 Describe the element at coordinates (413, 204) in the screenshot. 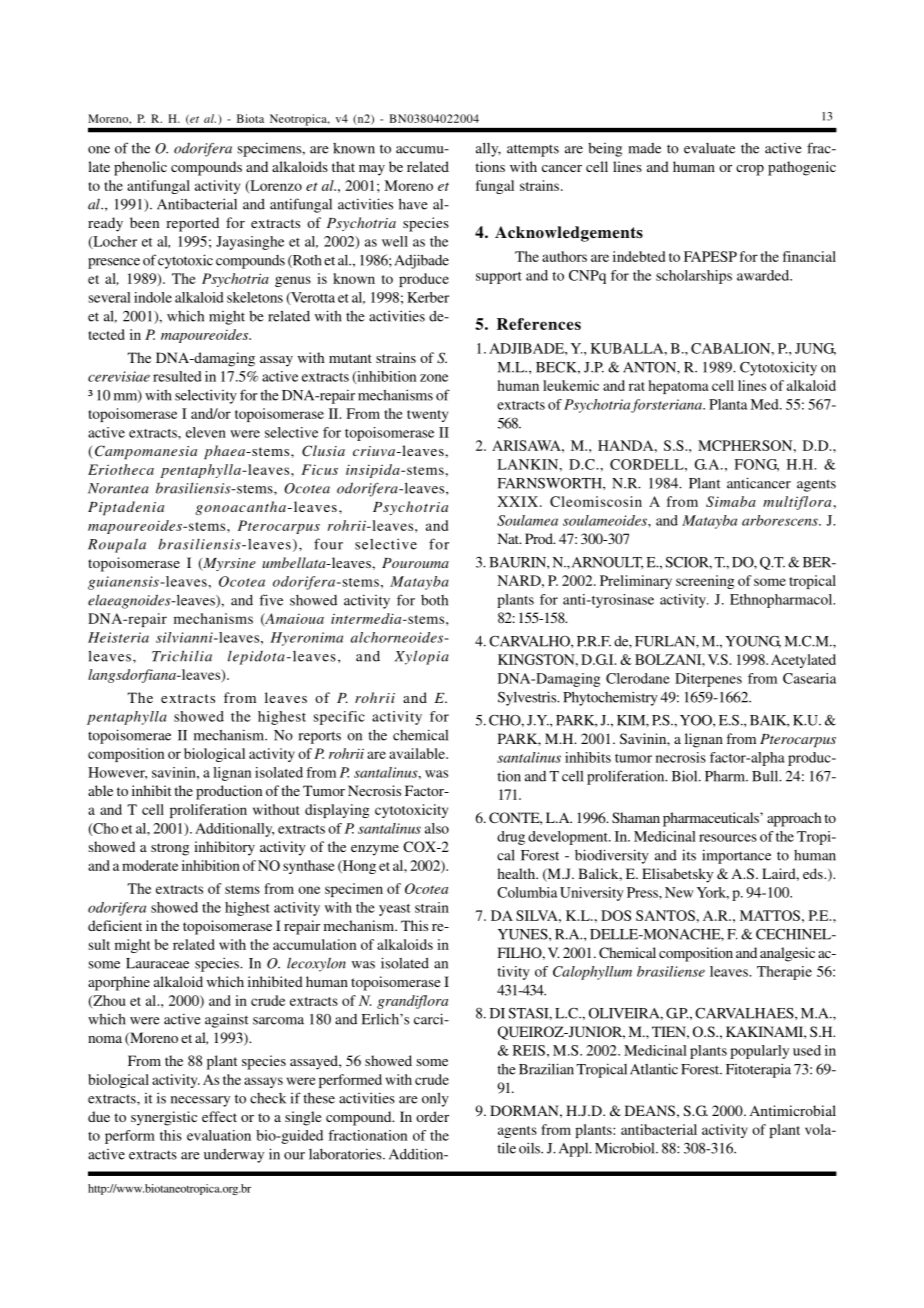

I see `have` at that location.
